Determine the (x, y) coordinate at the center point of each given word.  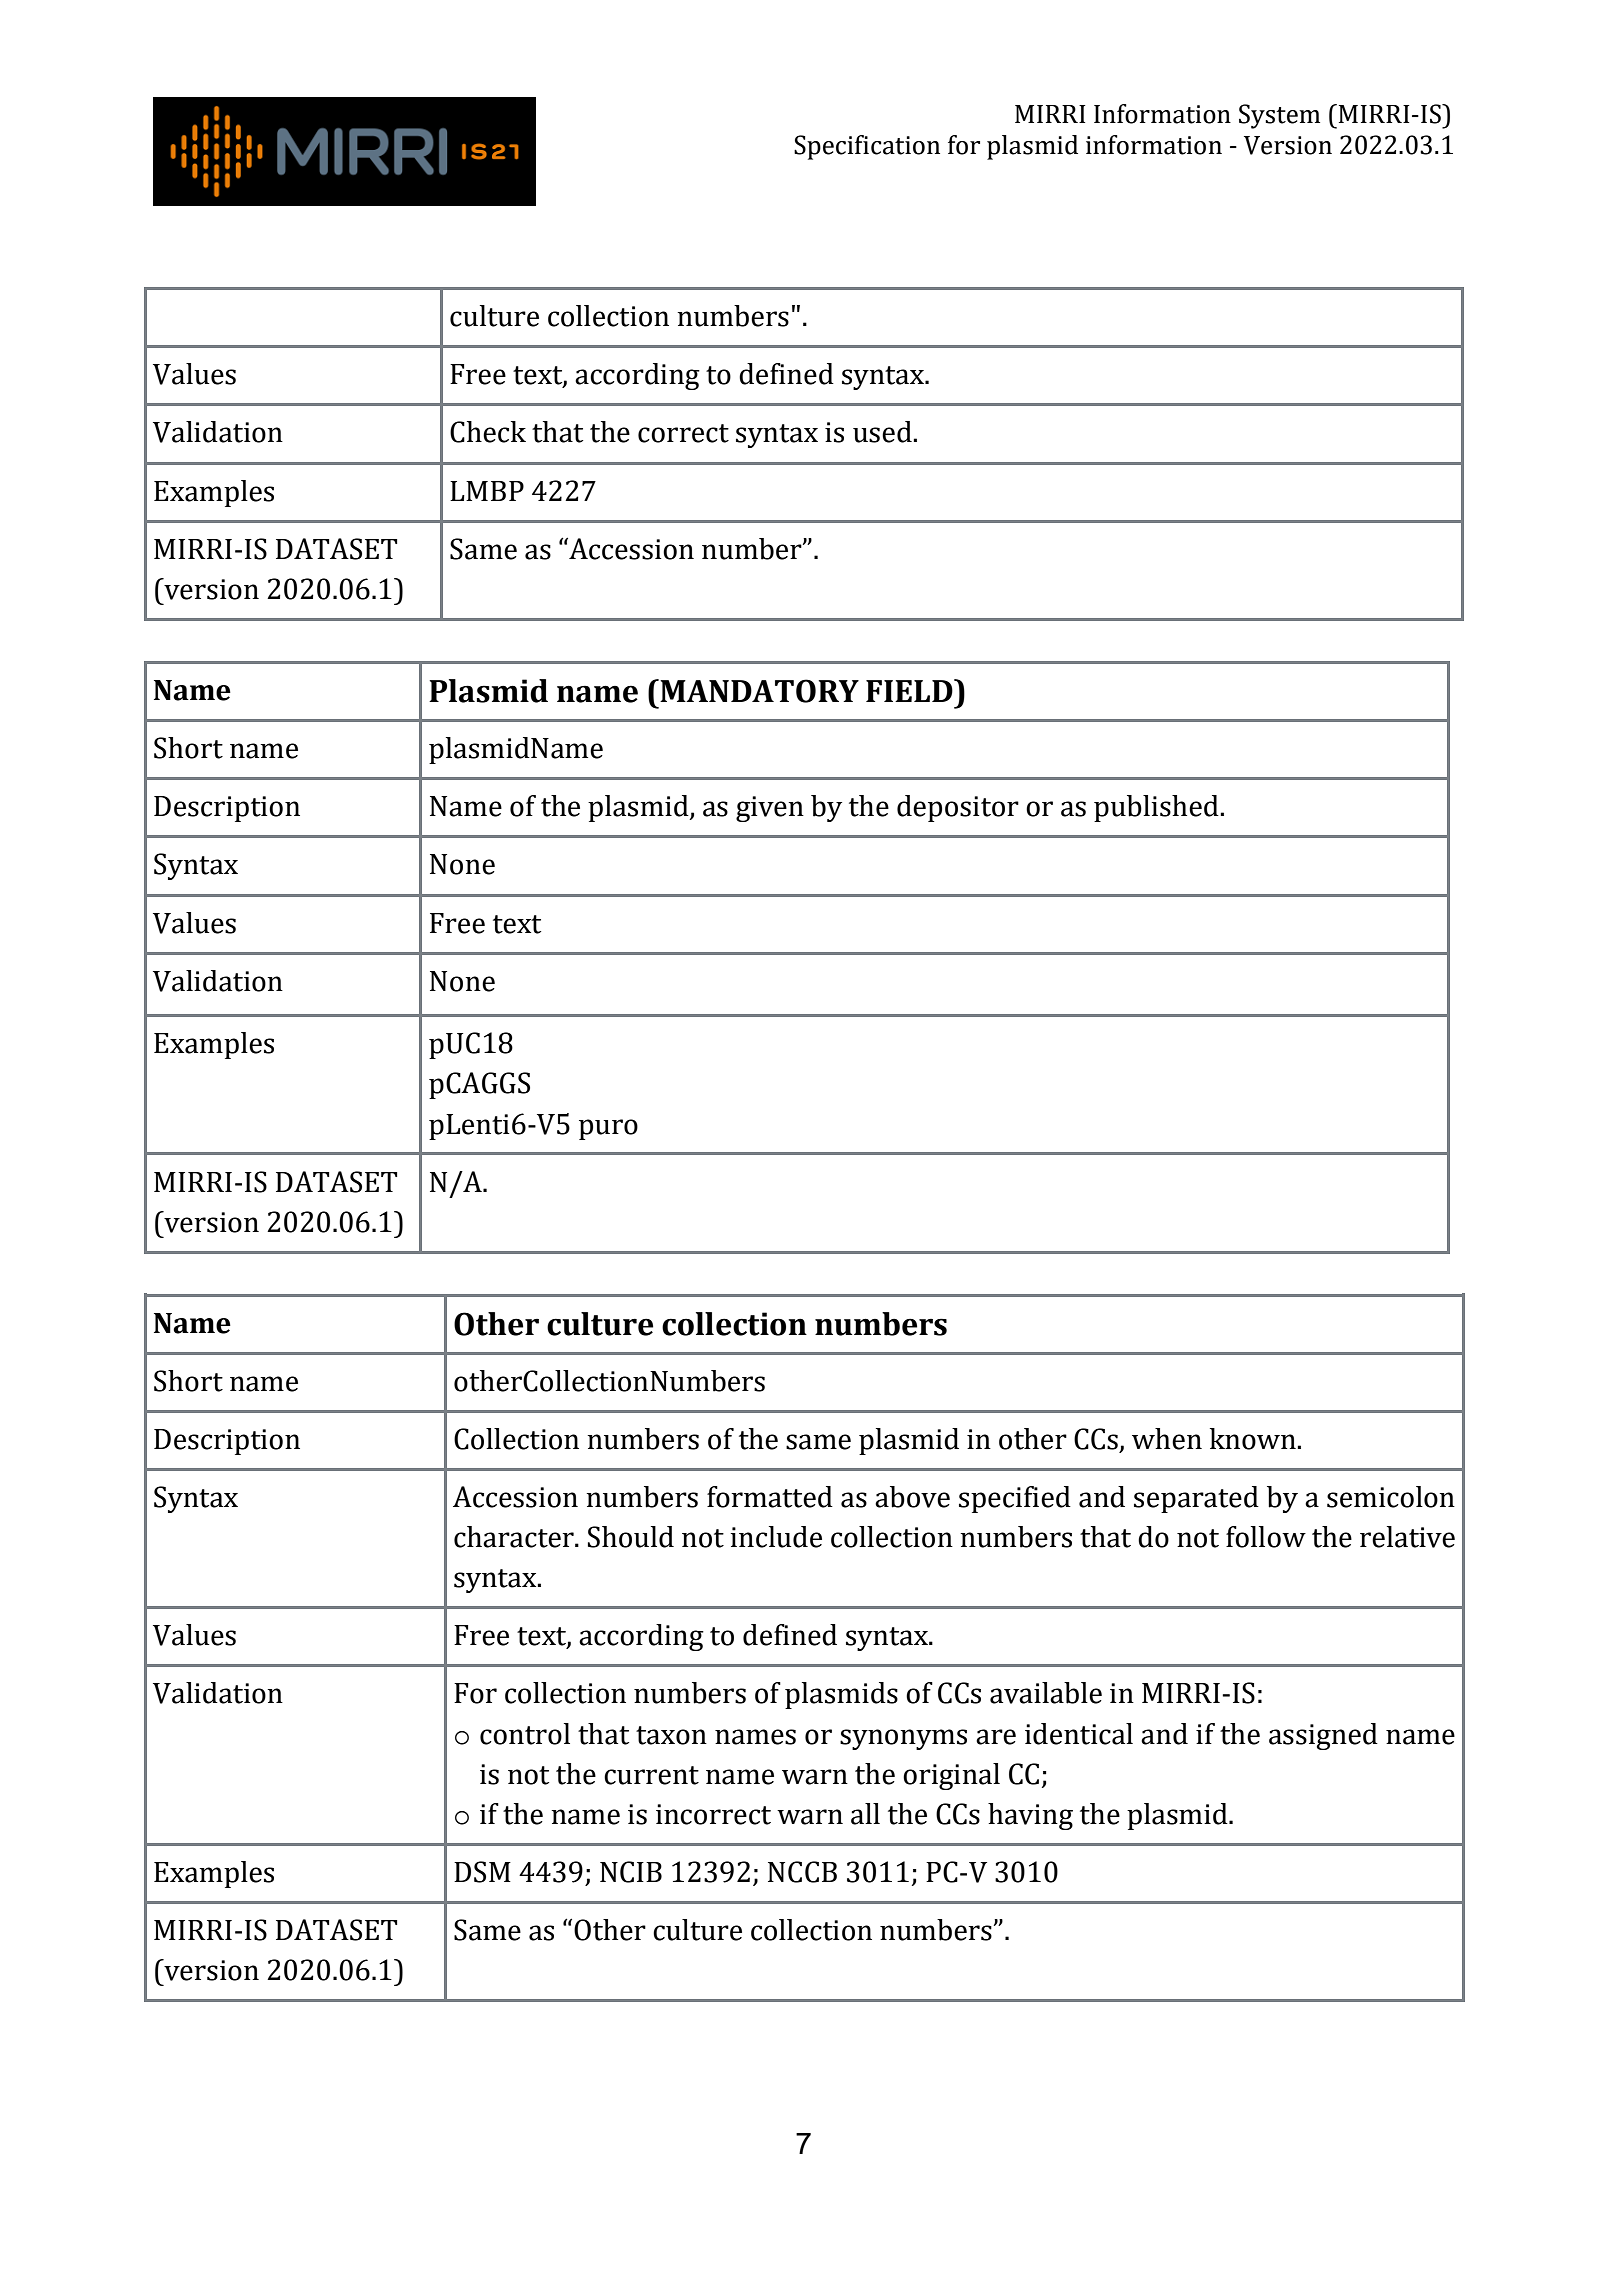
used (883, 432)
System (1279, 116)
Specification (867, 147)
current (651, 1775)
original (951, 1776)
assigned (1323, 1736)
